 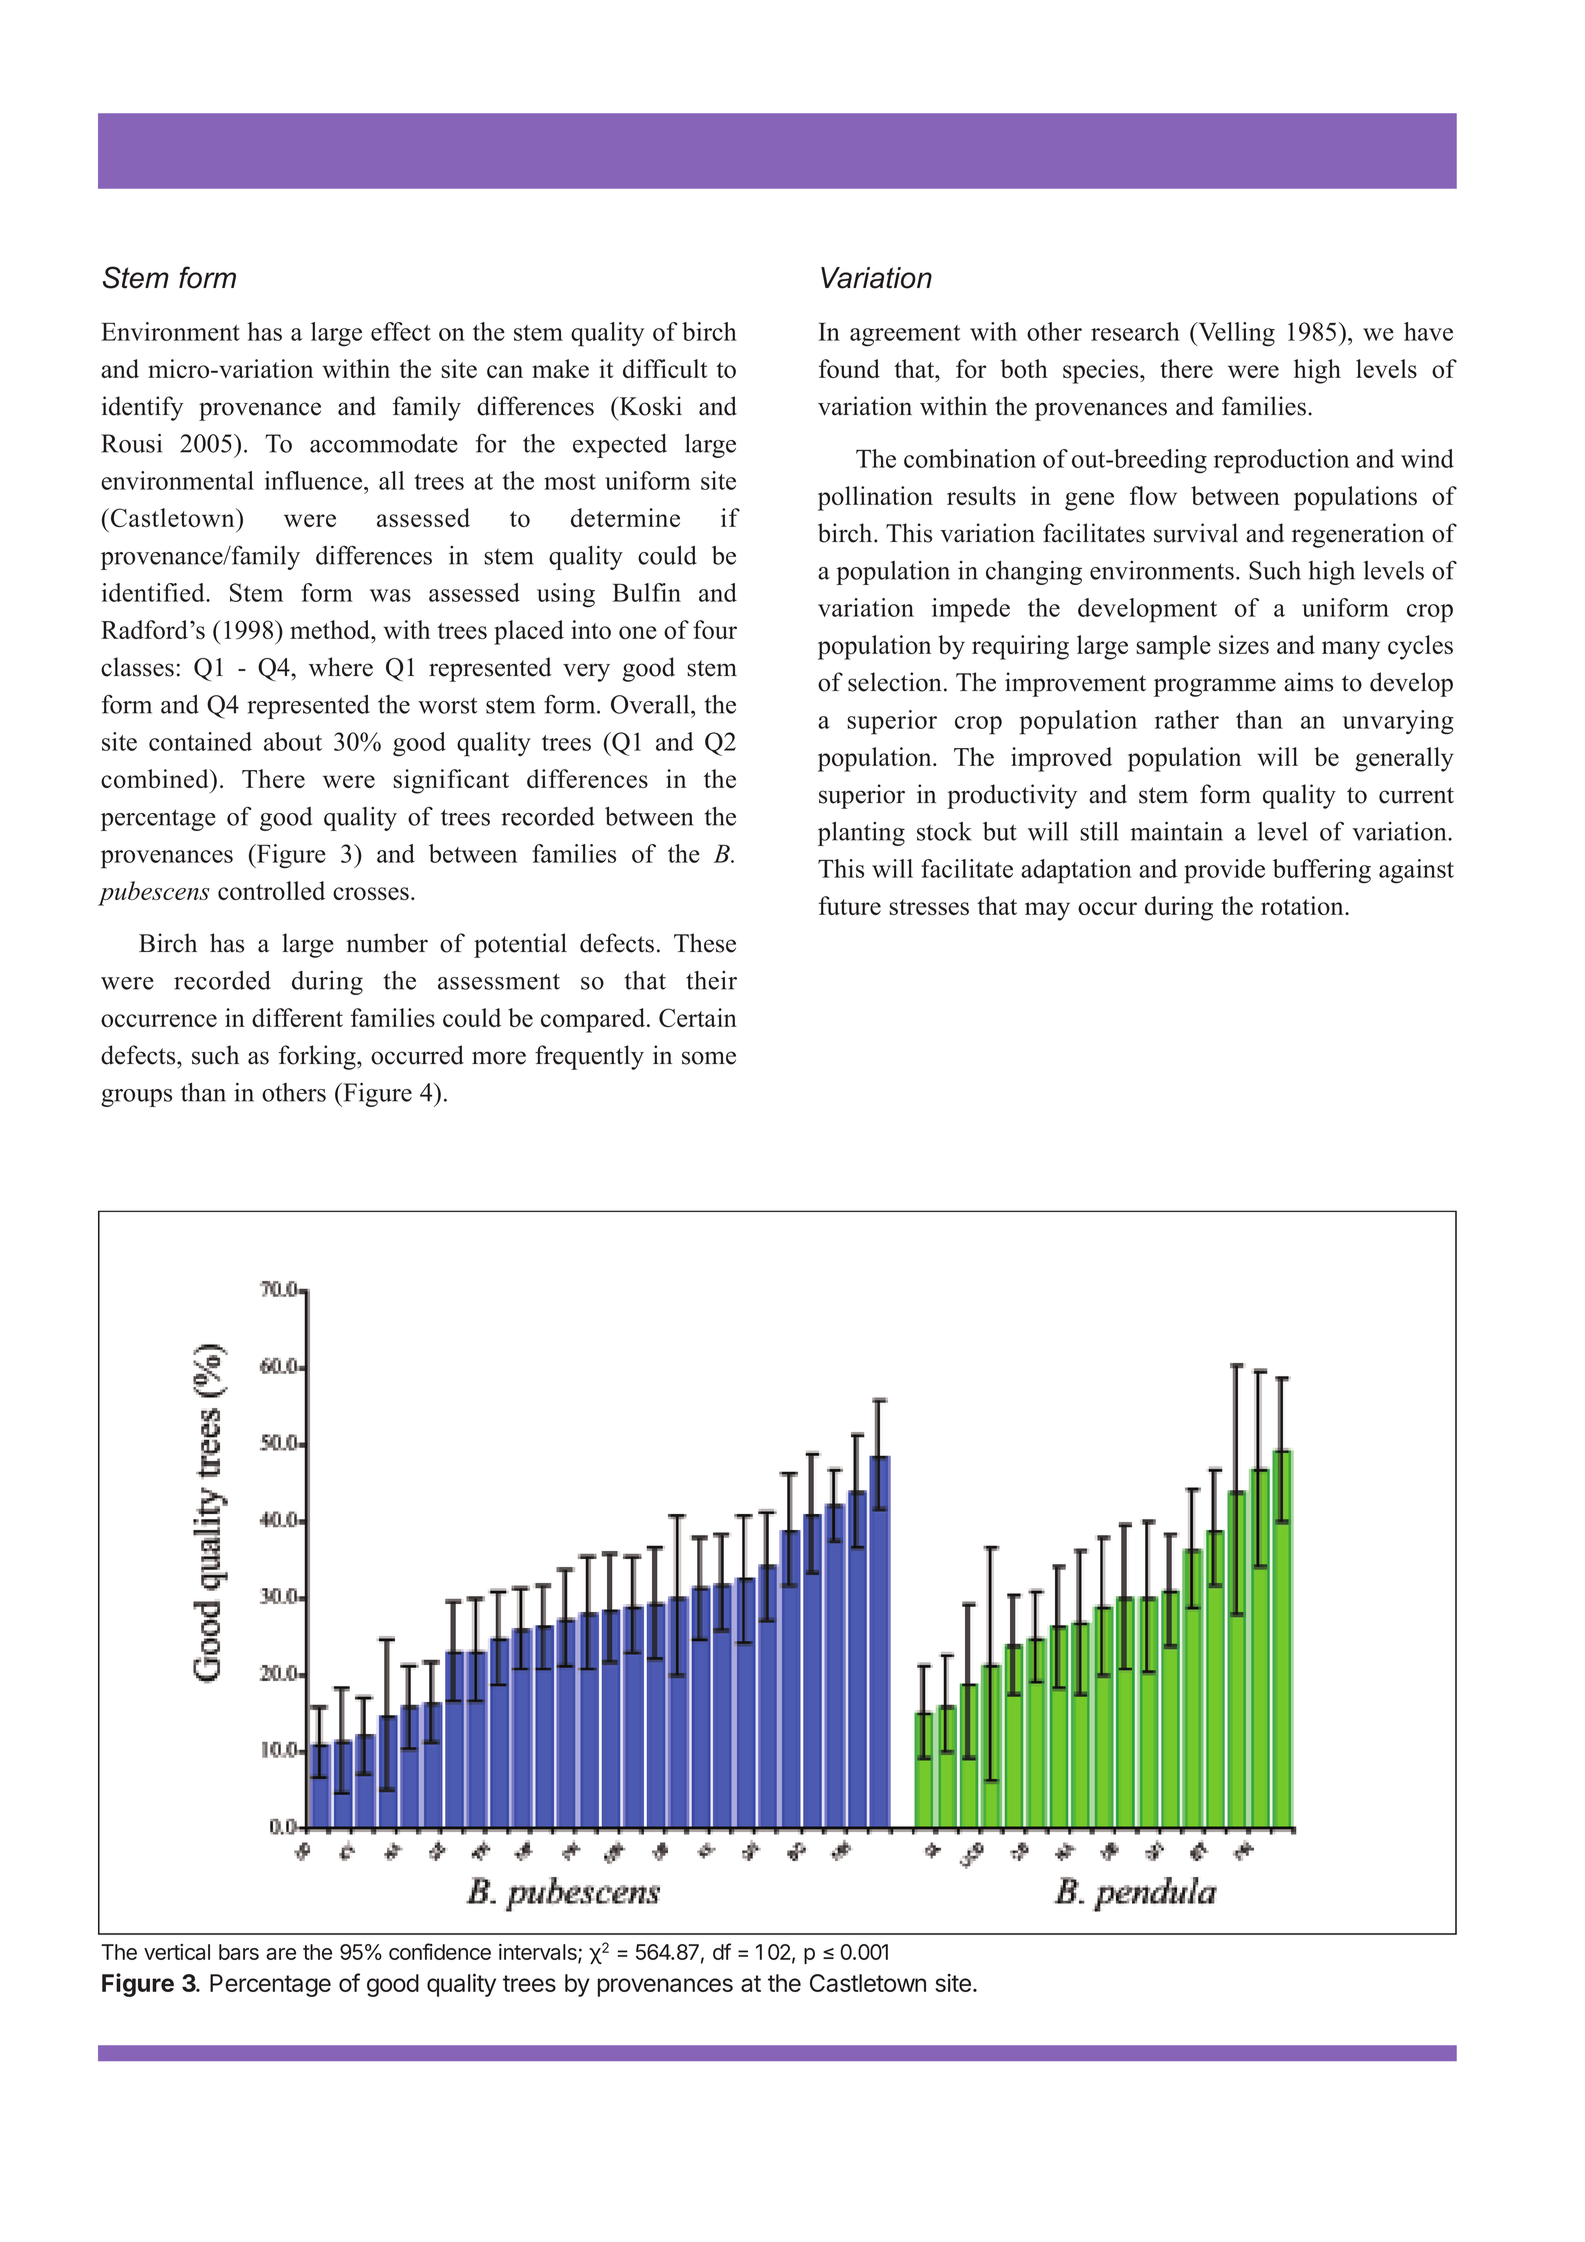 What do you see at coordinates (709, 1058) in the screenshot?
I see `some` at bounding box center [709, 1058].
